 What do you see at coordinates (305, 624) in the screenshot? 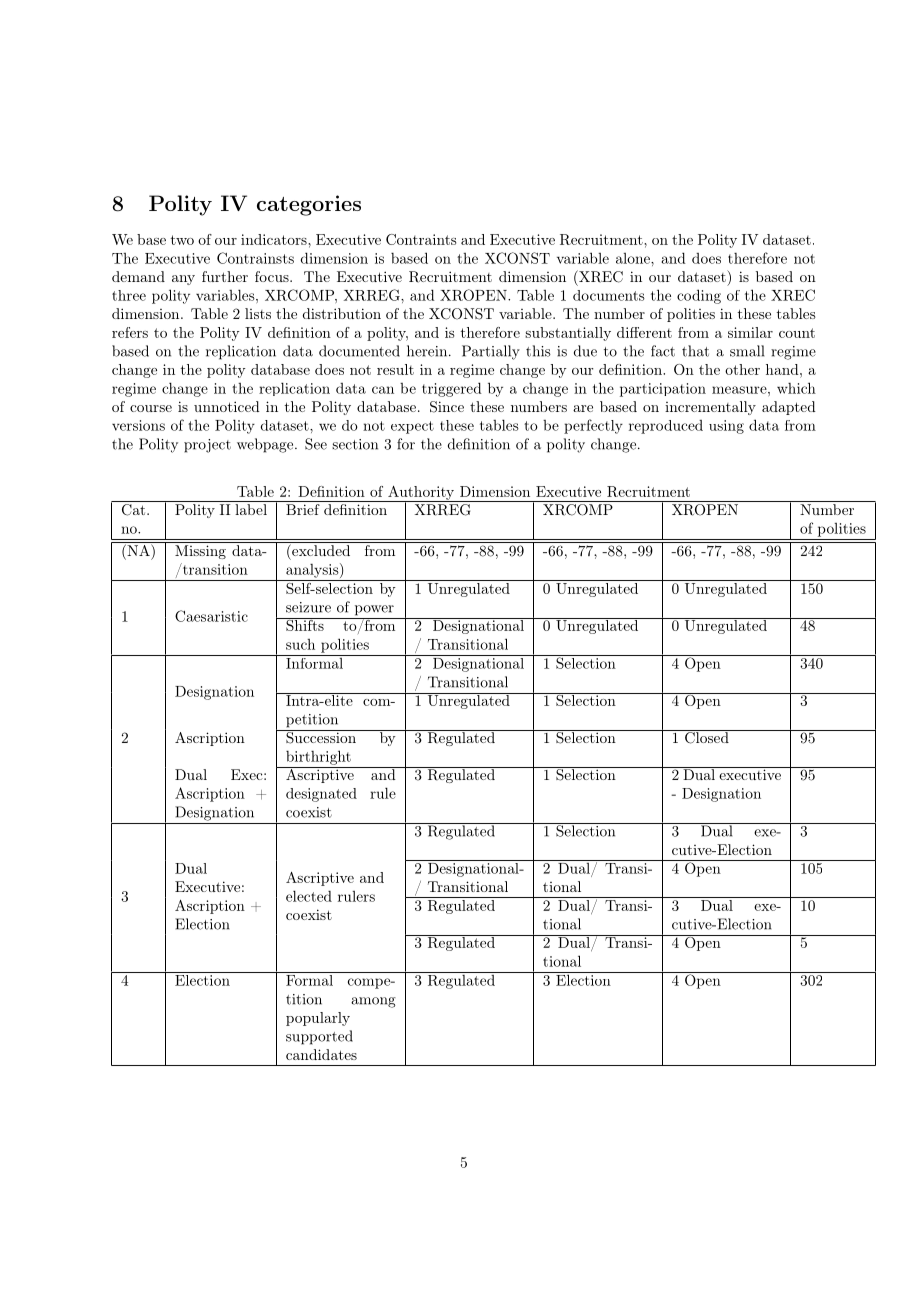
I see `Shifts` at bounding box center [305, 624].
